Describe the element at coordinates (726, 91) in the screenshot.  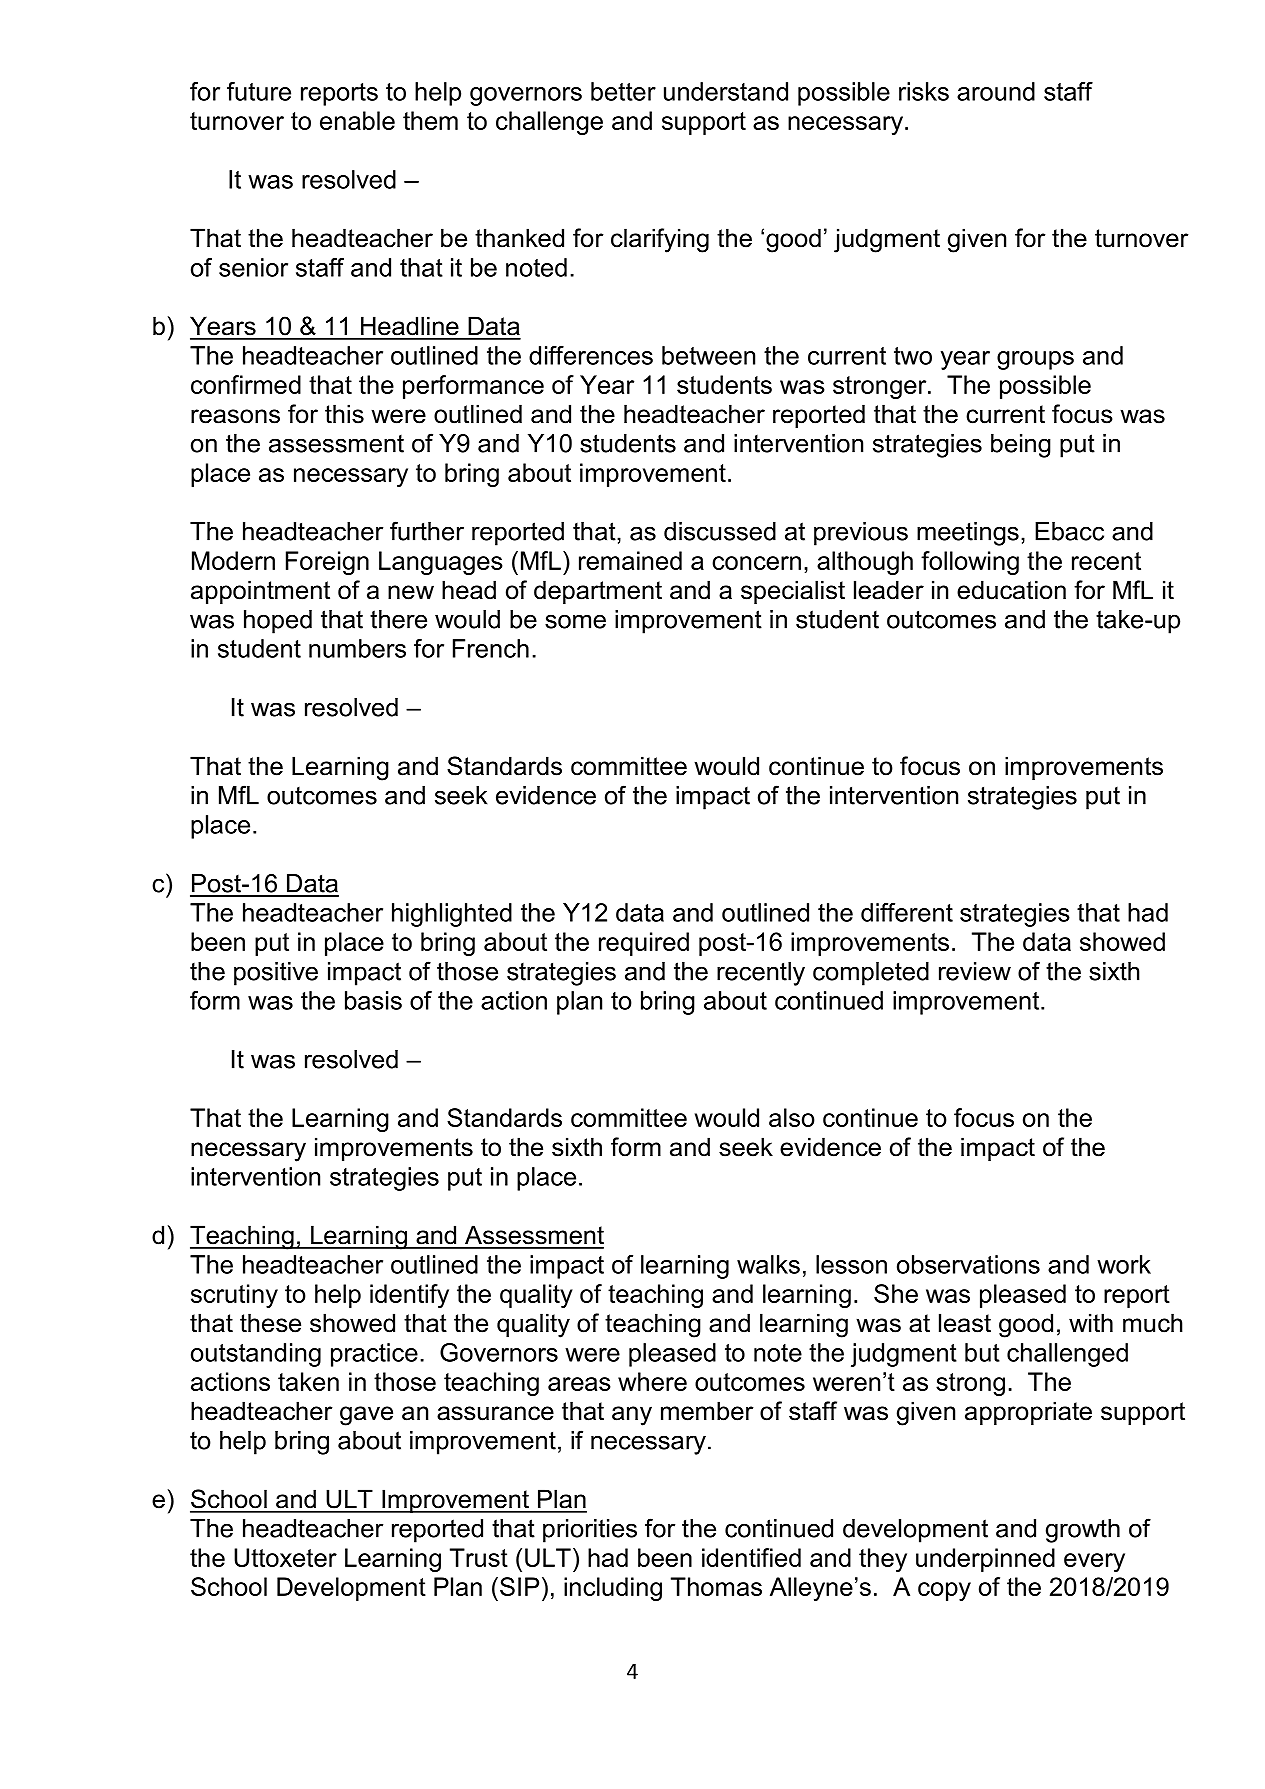
I see `understand` at that location.
